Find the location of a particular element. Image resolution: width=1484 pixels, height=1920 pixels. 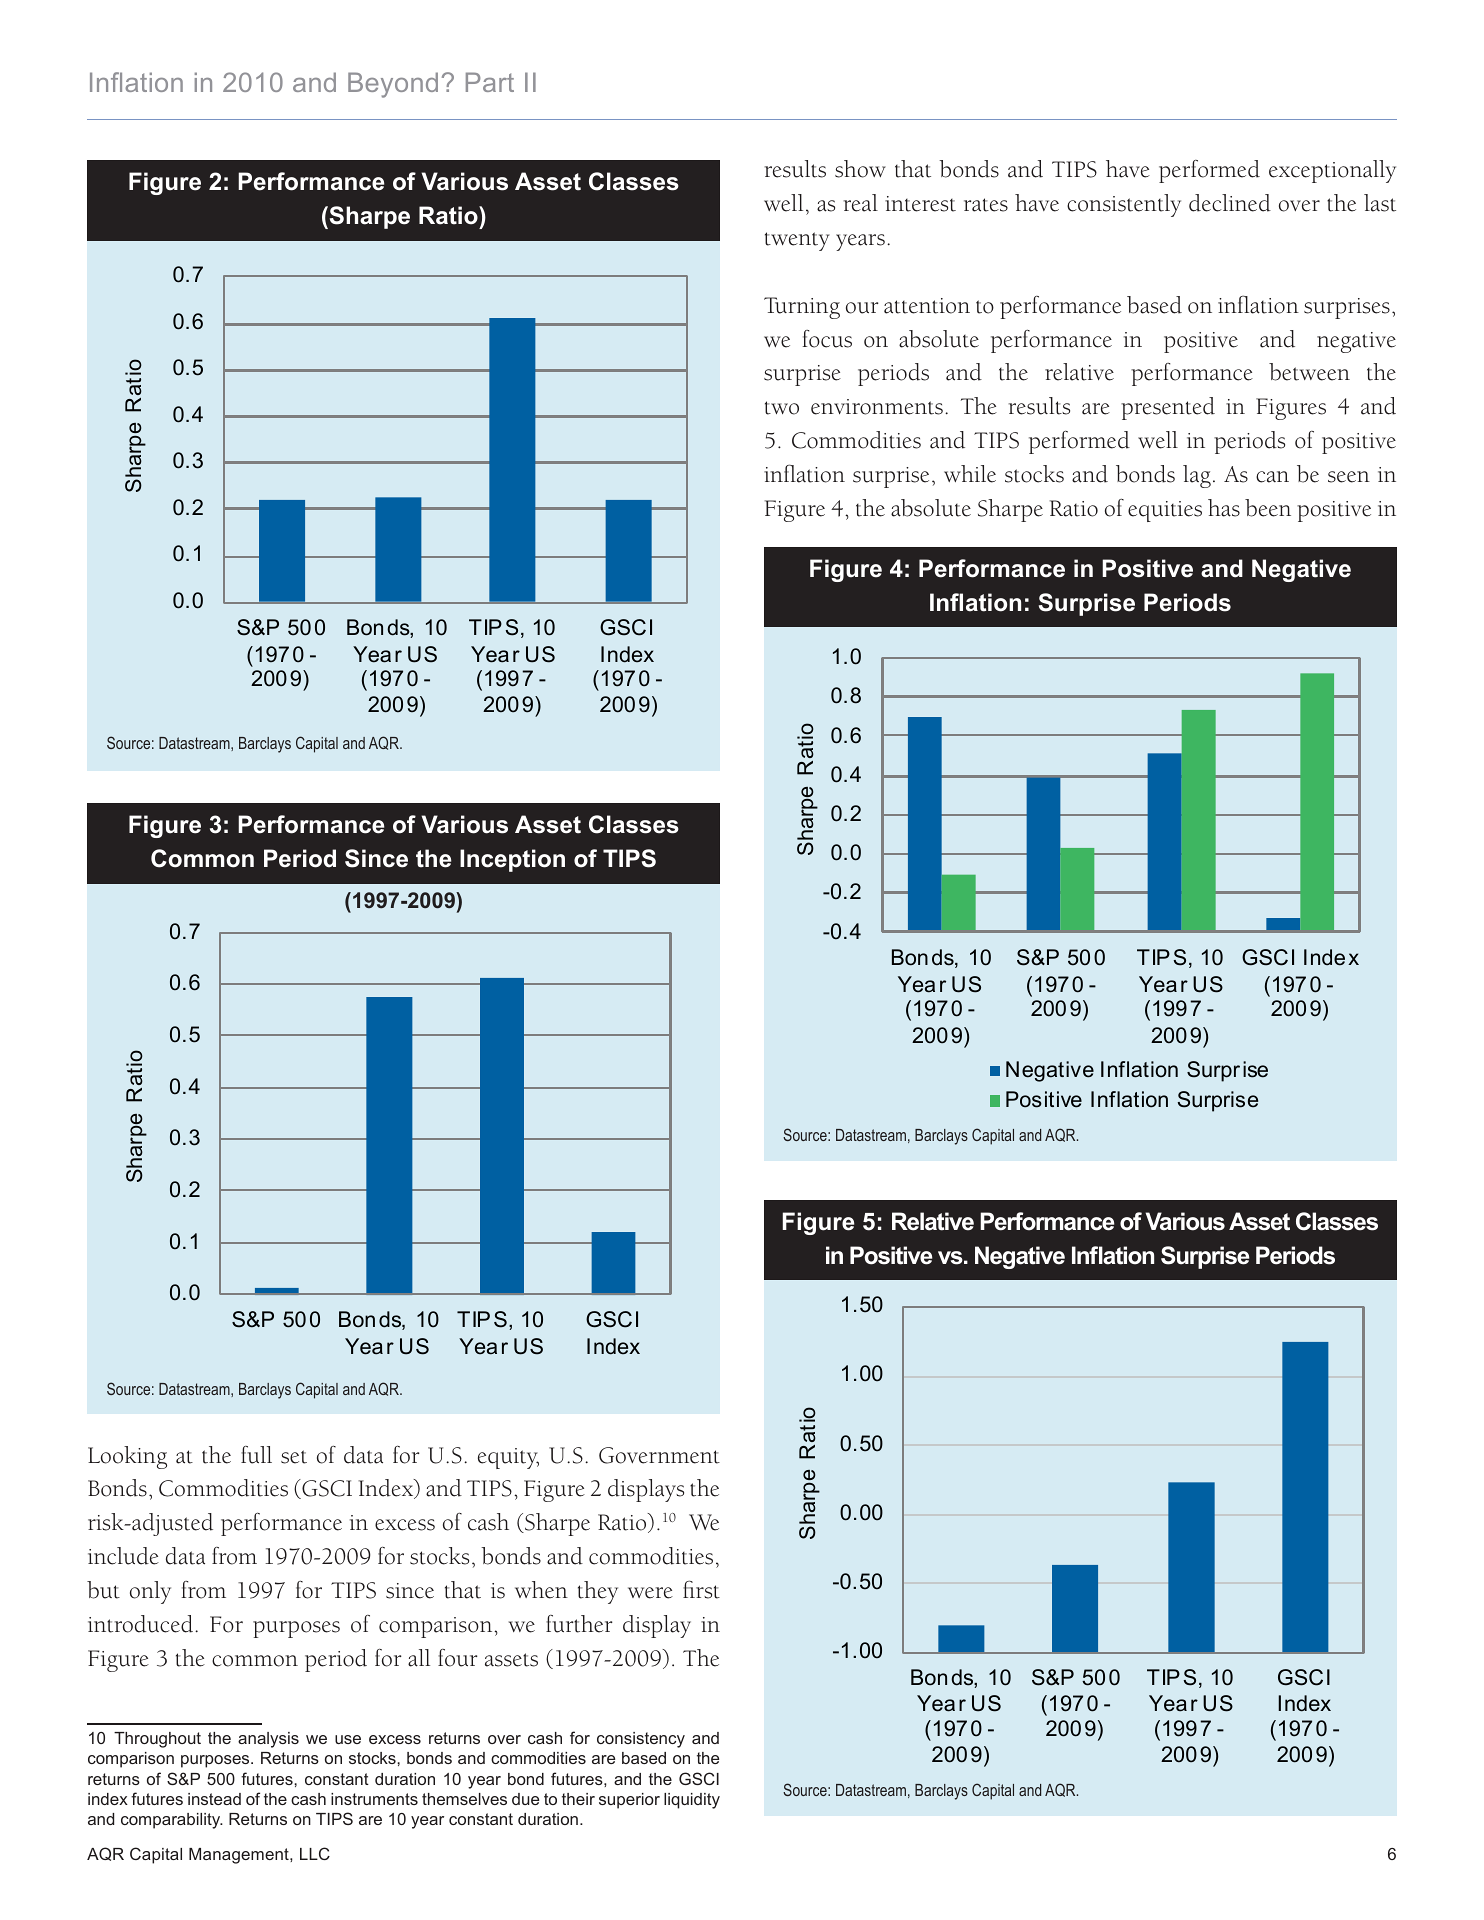

declined is located at coordinates (1230, 203).
